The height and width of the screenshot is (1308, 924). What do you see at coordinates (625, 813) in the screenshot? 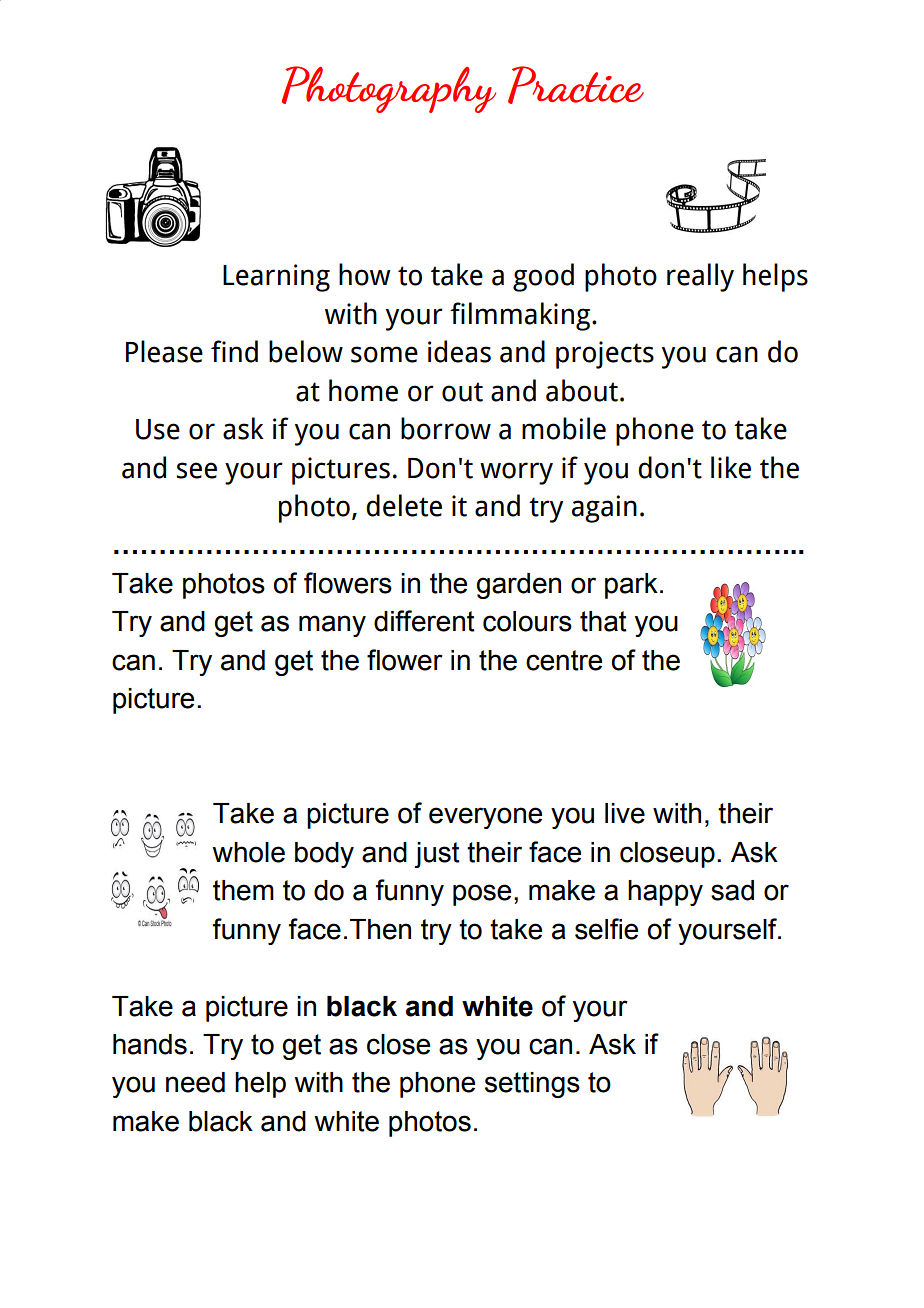
I see `live` at bounding box center [625, 813].
